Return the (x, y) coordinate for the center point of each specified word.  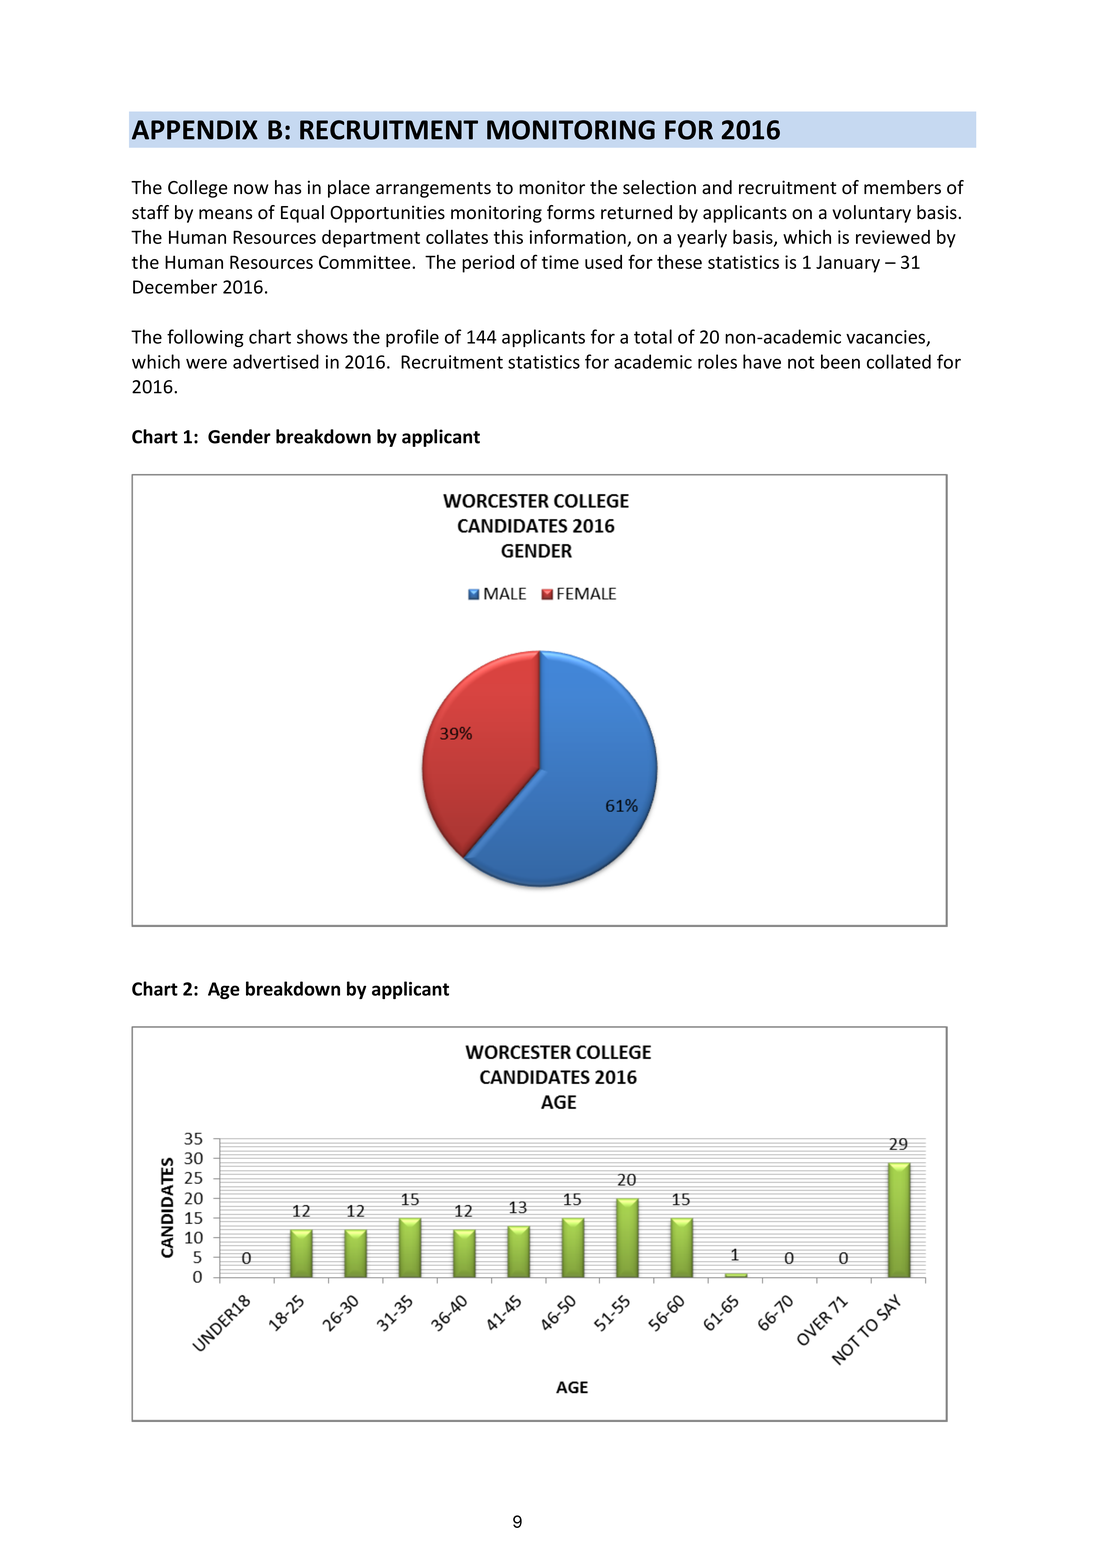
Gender (239, 436)
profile (412, 338)
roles (717, 361)
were (206, 363)
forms (571, 212)
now (251, 189)
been (840, 361)
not (801, 362)
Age (224, 990)
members (902, 187)
